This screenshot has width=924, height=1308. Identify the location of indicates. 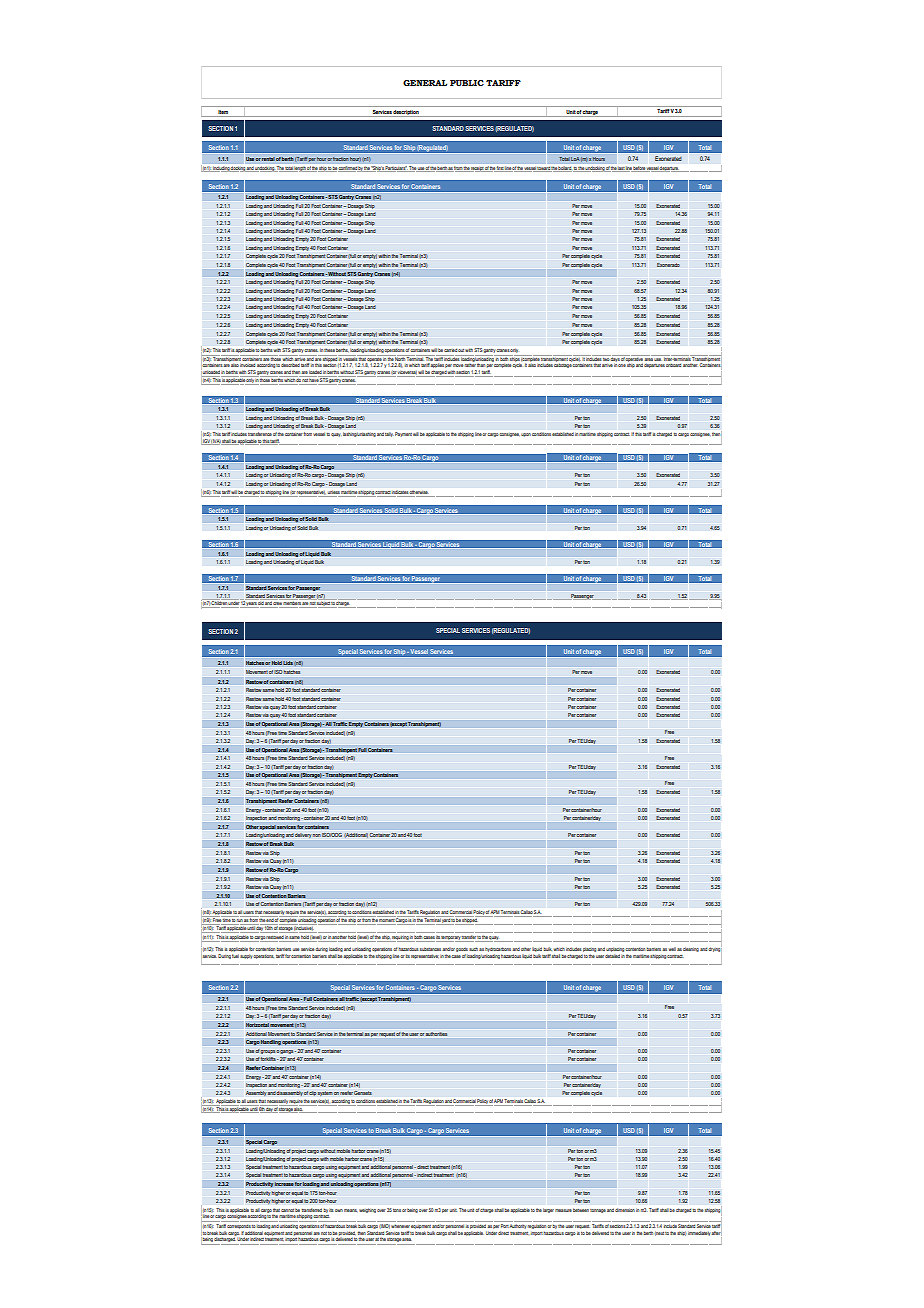
(400, 493).
